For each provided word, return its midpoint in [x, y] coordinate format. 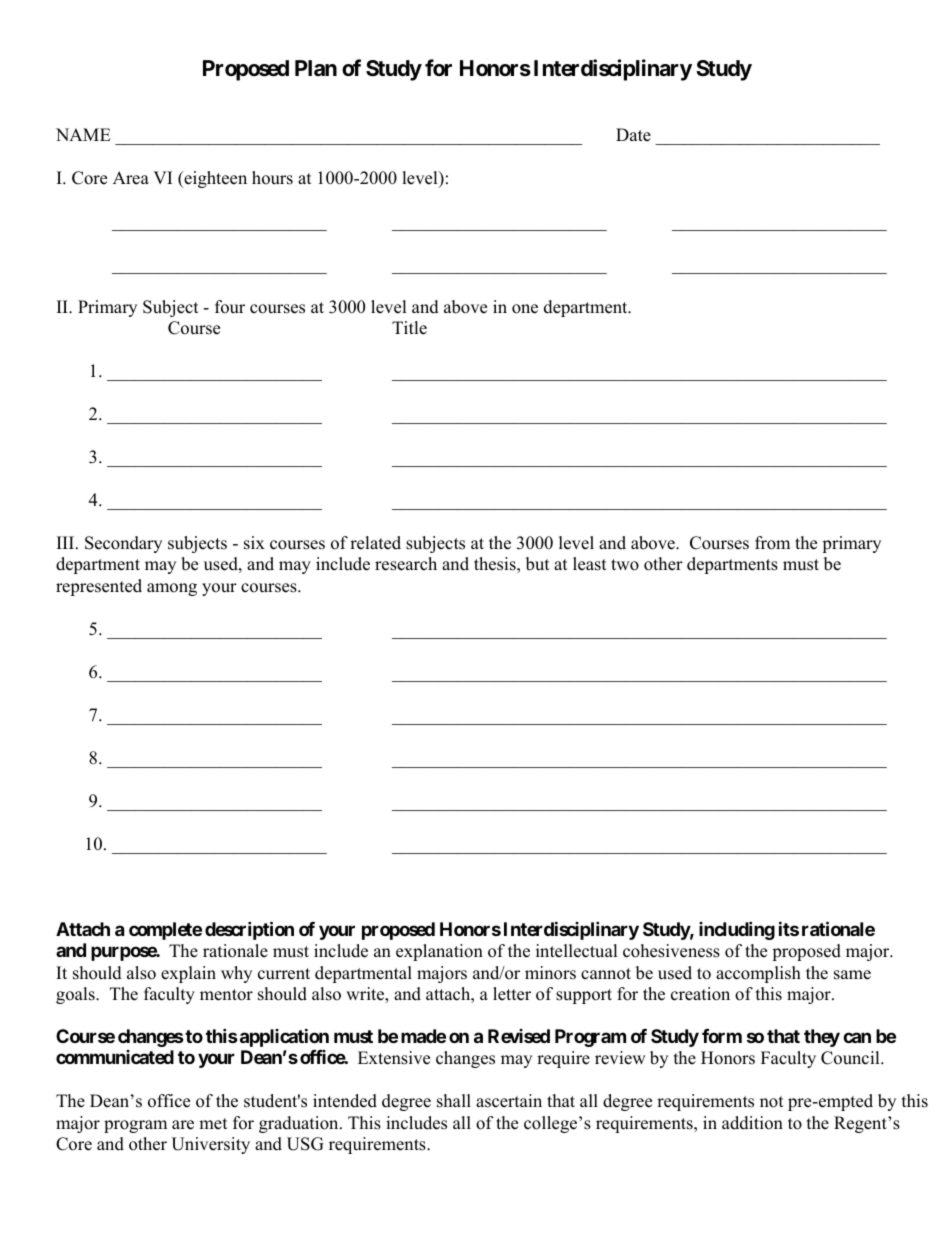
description [249, 930]
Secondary [123, 544]
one [525, 309]
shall [454, 1101]
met [213, 1124]
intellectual [577, 951]
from [772, 543]
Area [131, 178]
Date [633, 135]
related [375, 543]
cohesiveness [671, 951]
